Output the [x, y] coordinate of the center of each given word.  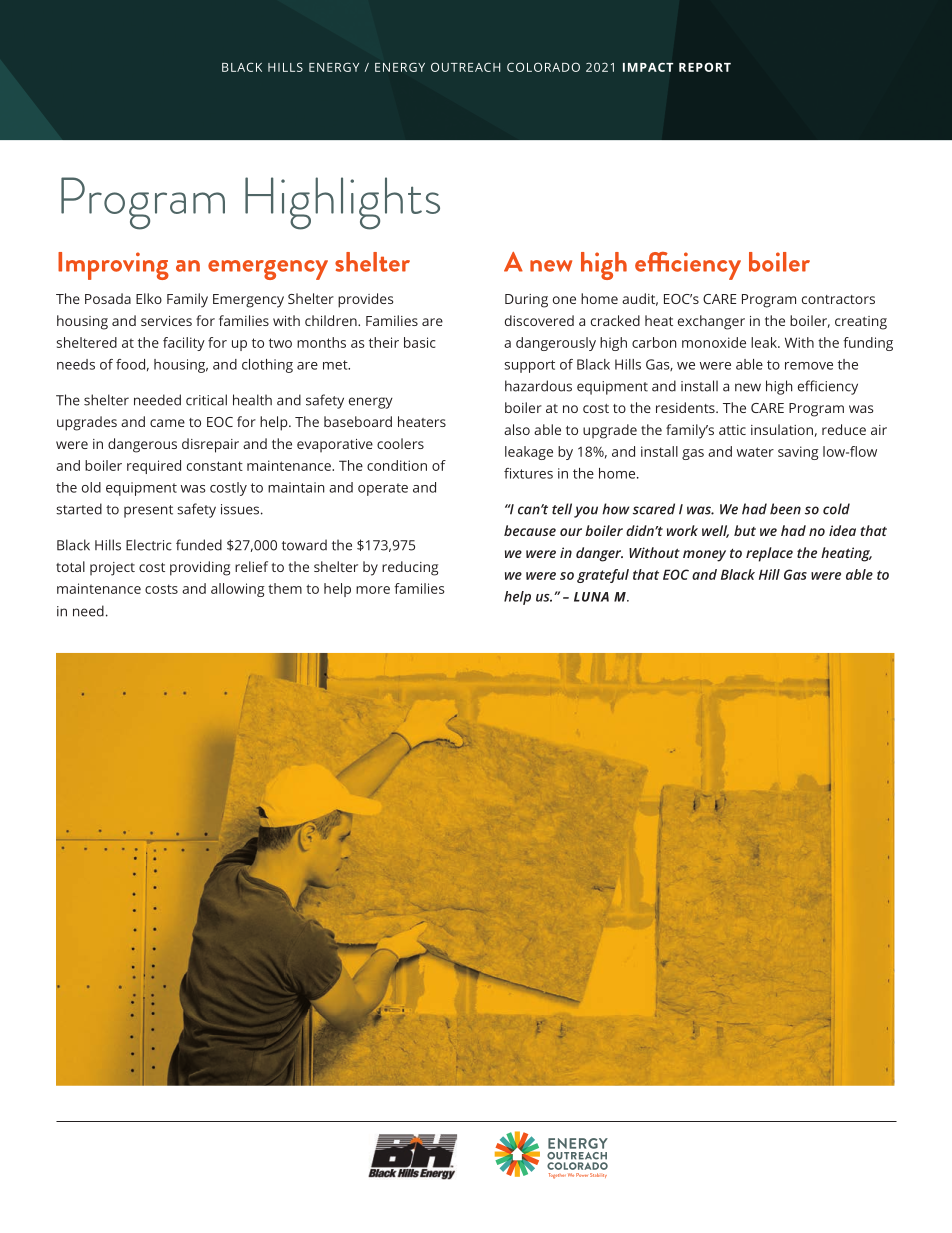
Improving [113, 266]
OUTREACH [465, 67]
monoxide [714, 342]
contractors [838, 299]
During [526, 301]
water [755, 452]
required [154, 467]
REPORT [705, 67]
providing [200, 568]
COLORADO [543, 67]
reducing [410, 568]
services [166, 321]
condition [397, 465]
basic [419, 342]
